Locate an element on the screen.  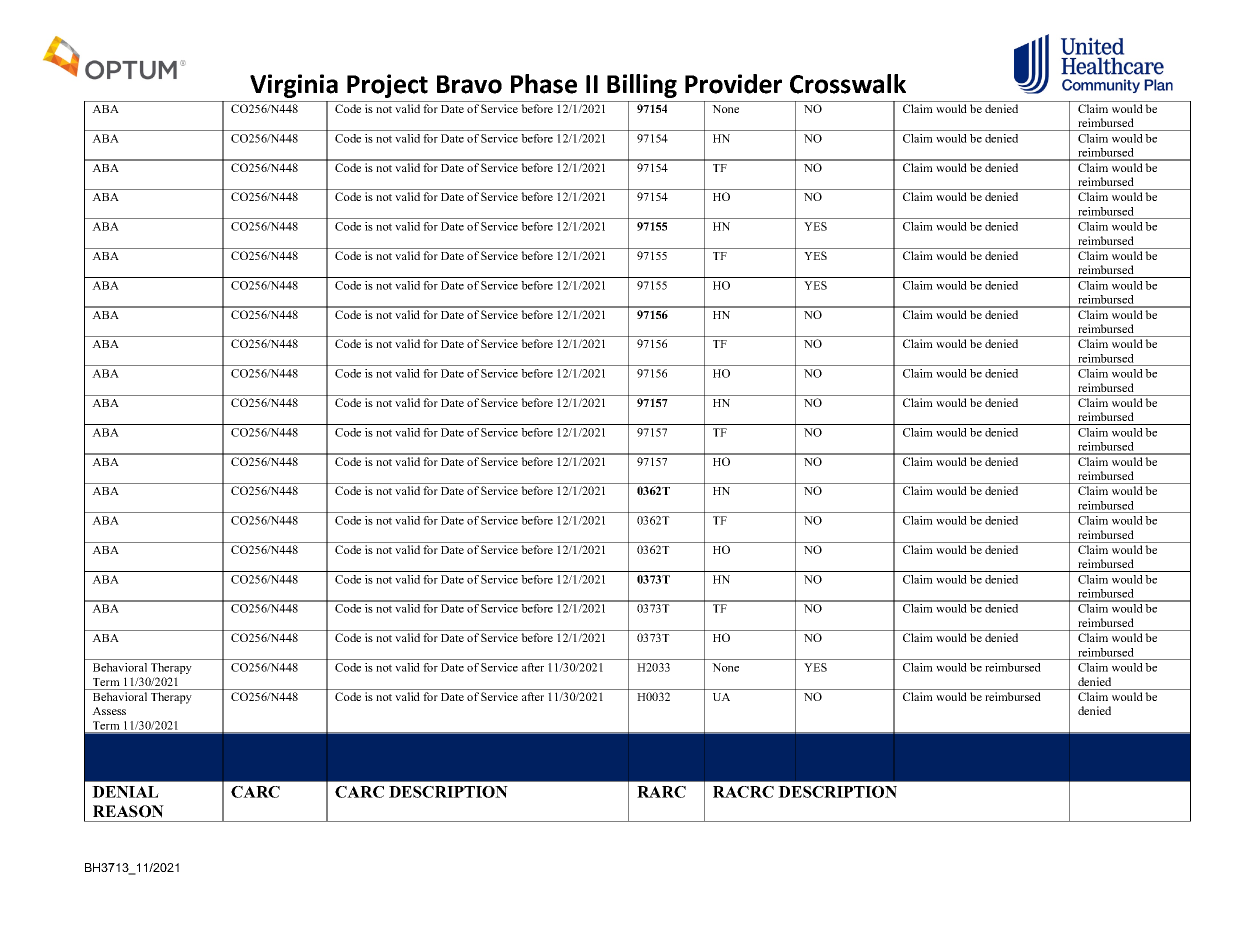
Assess is located at coordinates (109, 711).
